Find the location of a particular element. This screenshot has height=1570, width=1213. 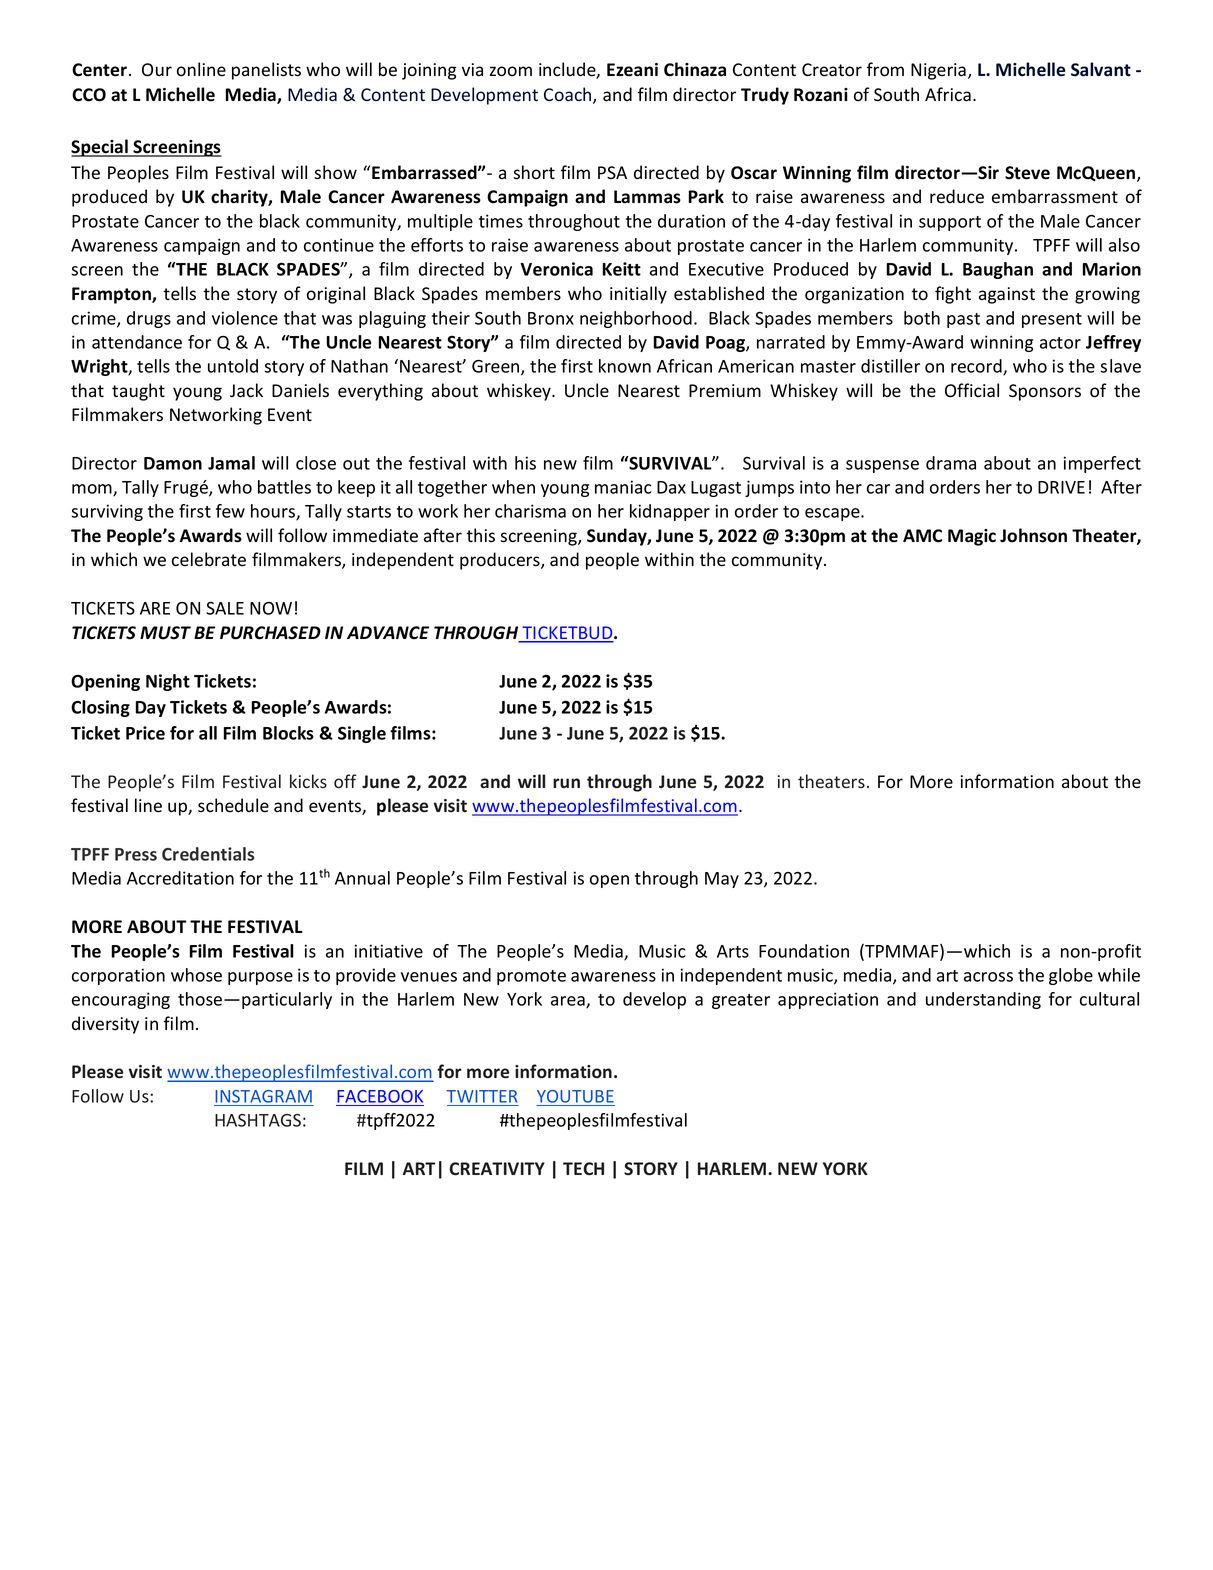

producers is located at coordinates (501, 561).
